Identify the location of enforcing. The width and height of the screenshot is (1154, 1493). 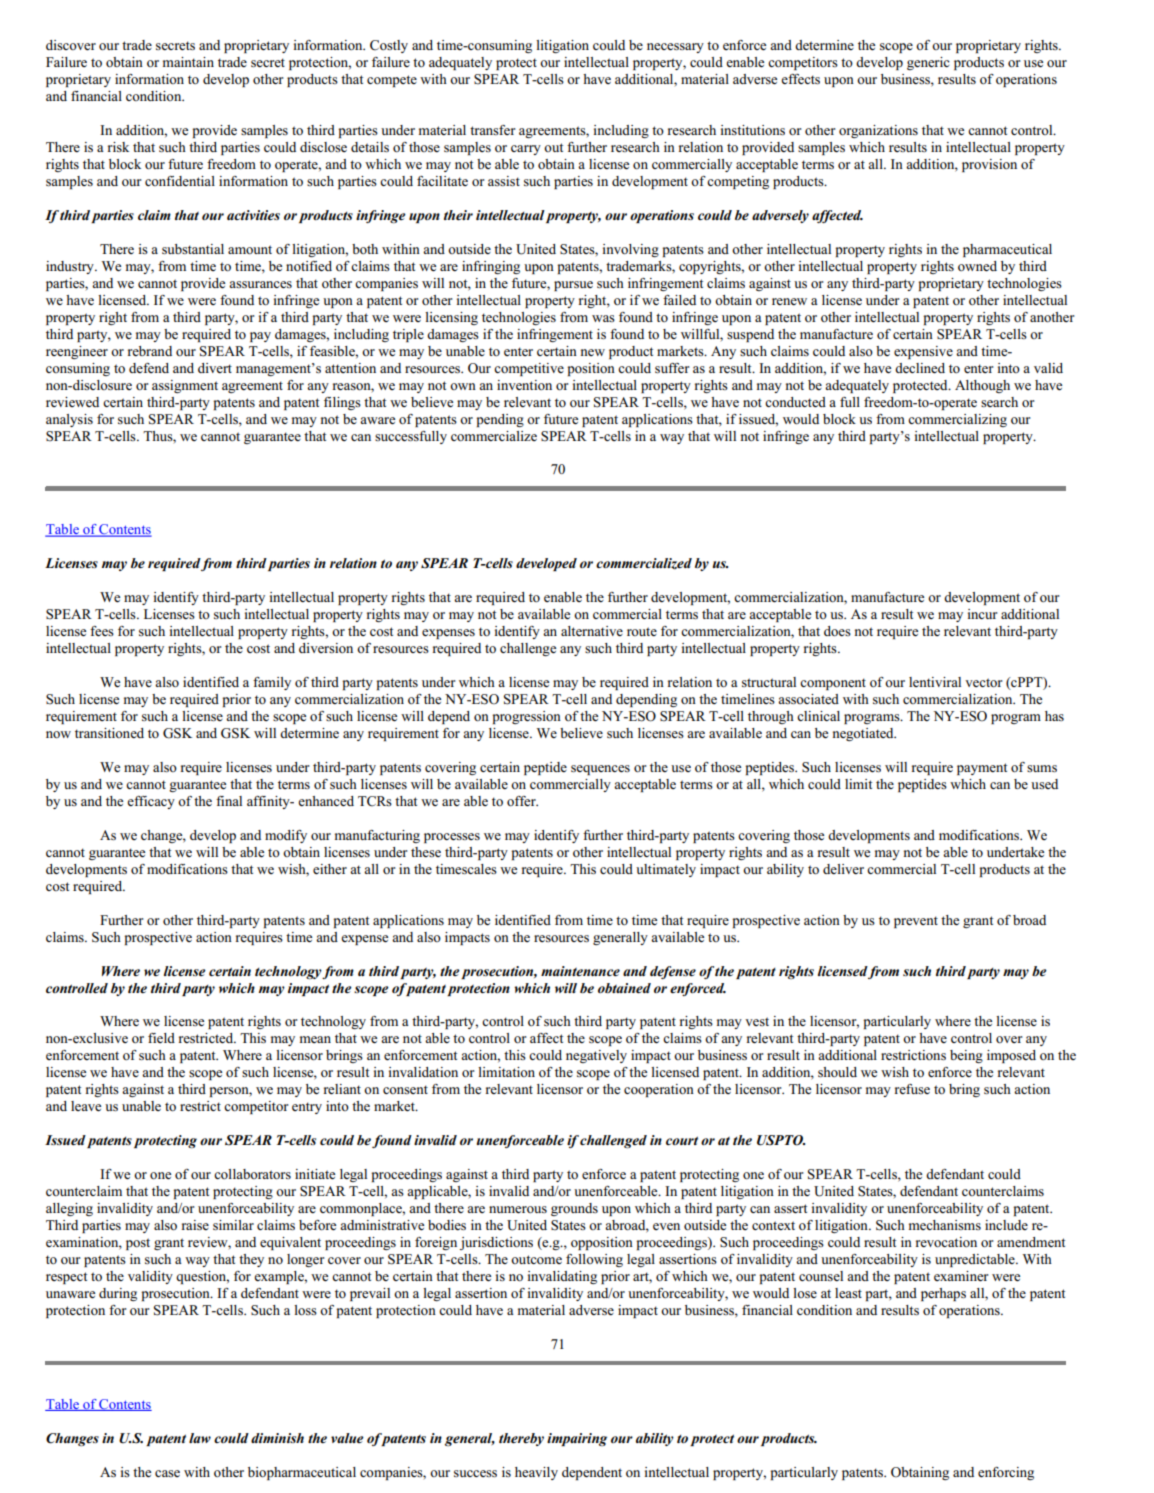
(1006, 1473).
